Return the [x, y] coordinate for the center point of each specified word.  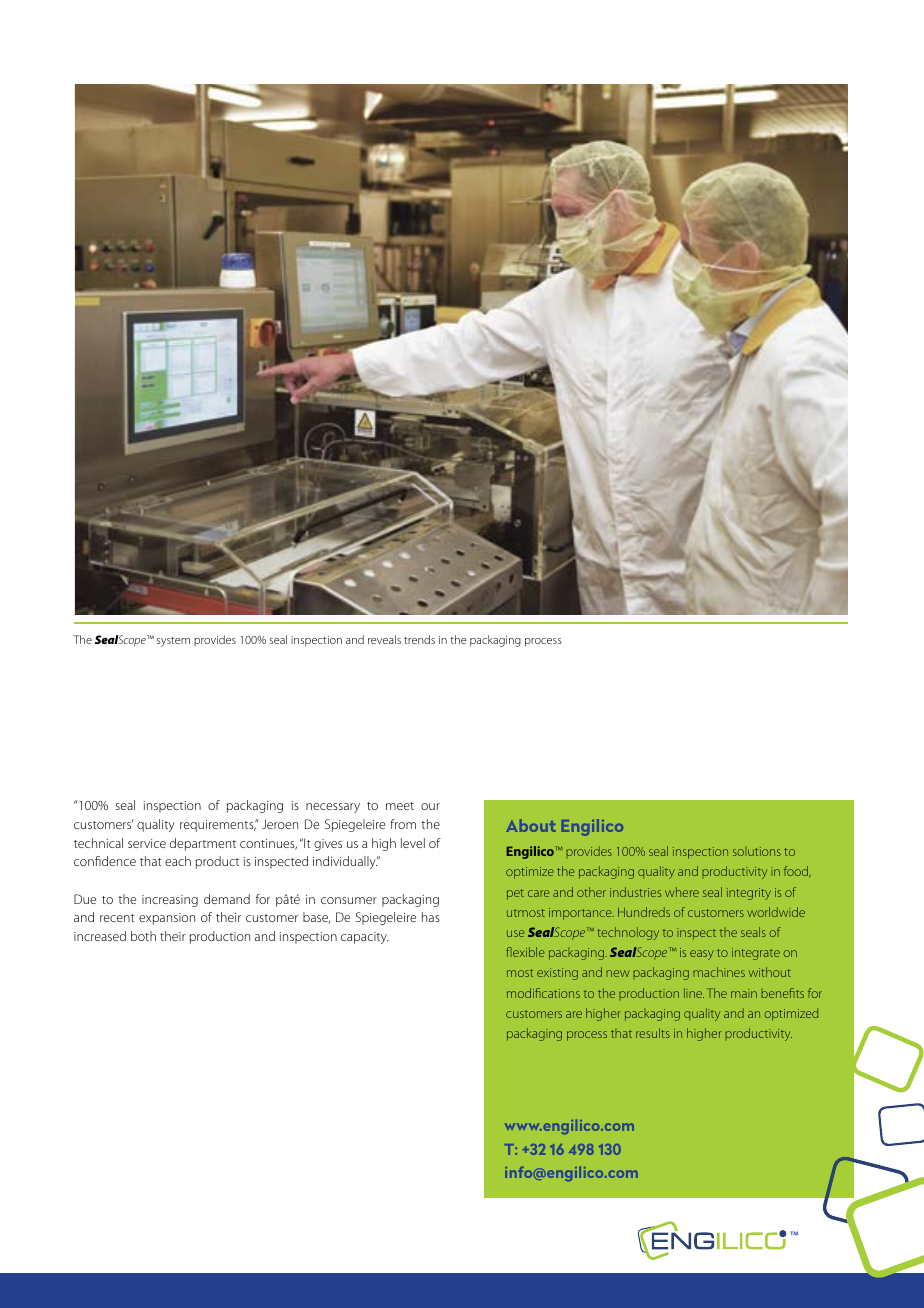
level [413, 843]
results [653, 1033]
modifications [543, 993]
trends [419, 639]
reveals [384, 639]
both [143, 936]
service [147, 843]
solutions [757, 851]
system [173, 642]
